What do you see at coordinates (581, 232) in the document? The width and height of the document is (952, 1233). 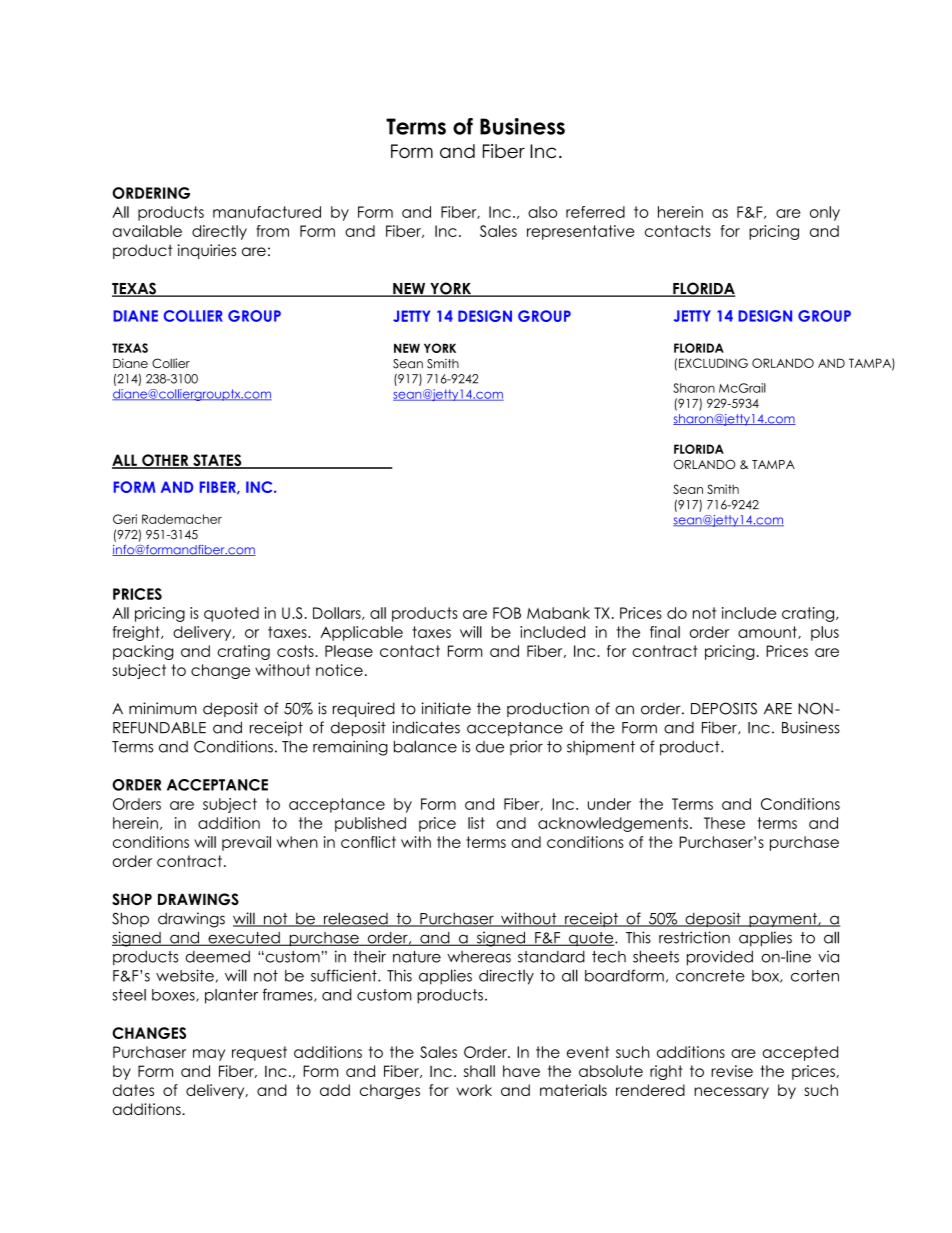 I see `representative` at bounding box center [581, 232].
